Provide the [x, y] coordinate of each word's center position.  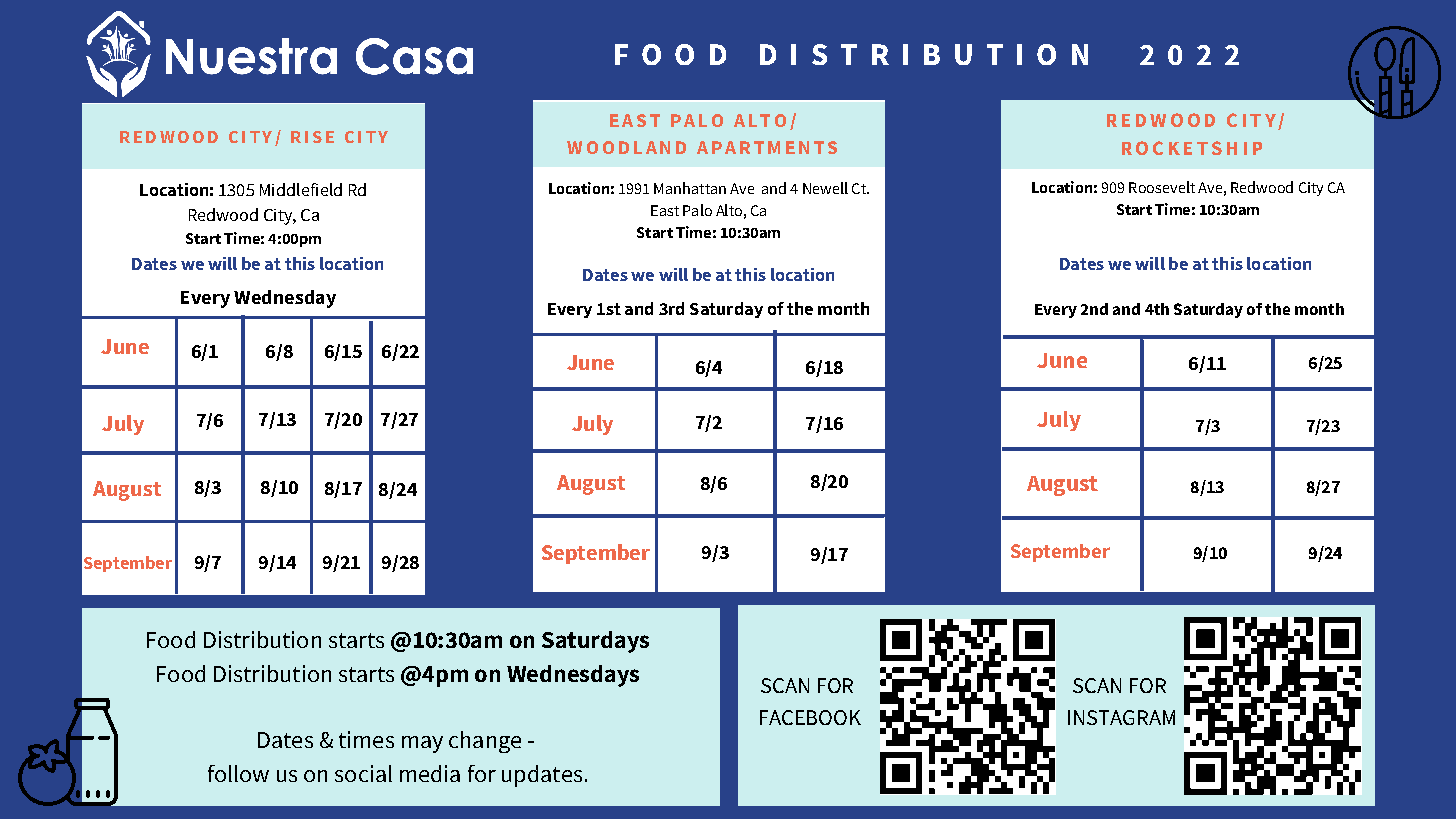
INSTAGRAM [1121, 717]
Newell [825, 188]
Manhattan [690, 188]
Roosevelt [1162, 187]
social [363, 773]
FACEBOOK [810, 717]
